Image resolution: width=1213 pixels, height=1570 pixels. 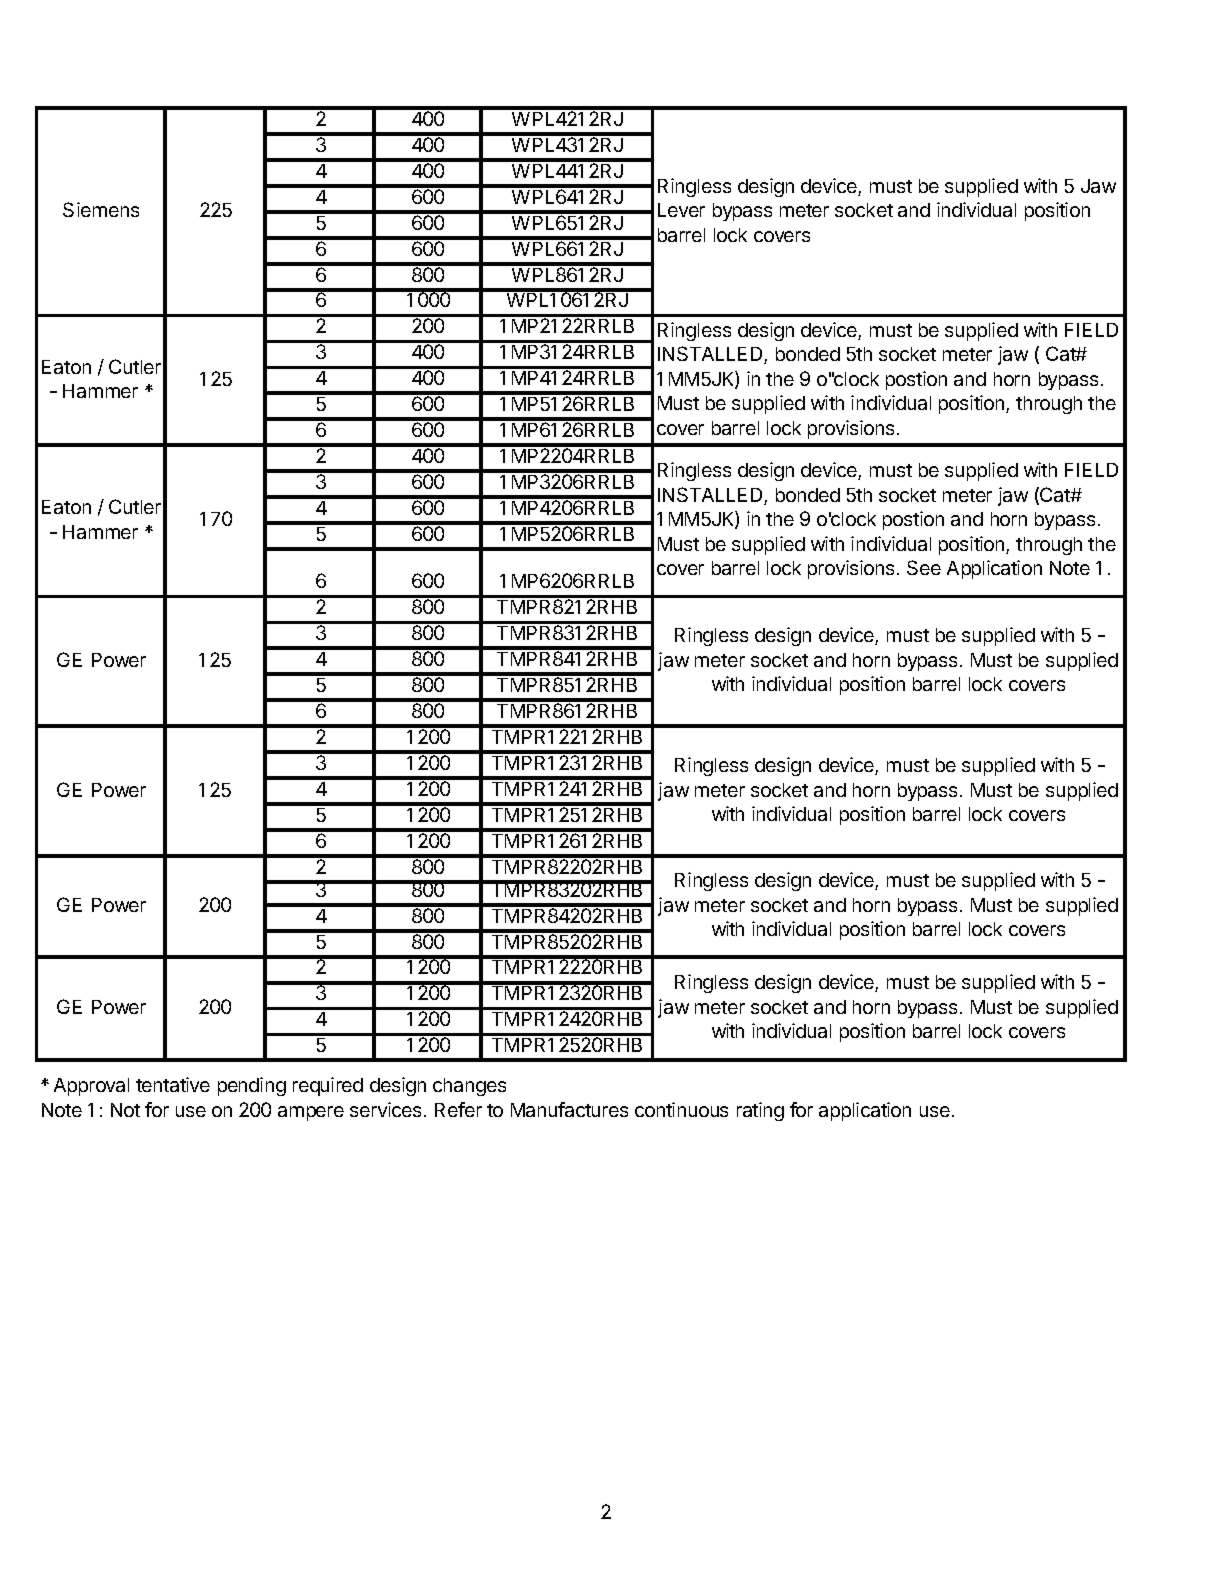 I want to click on changes, so click(x=469, y=1087).
